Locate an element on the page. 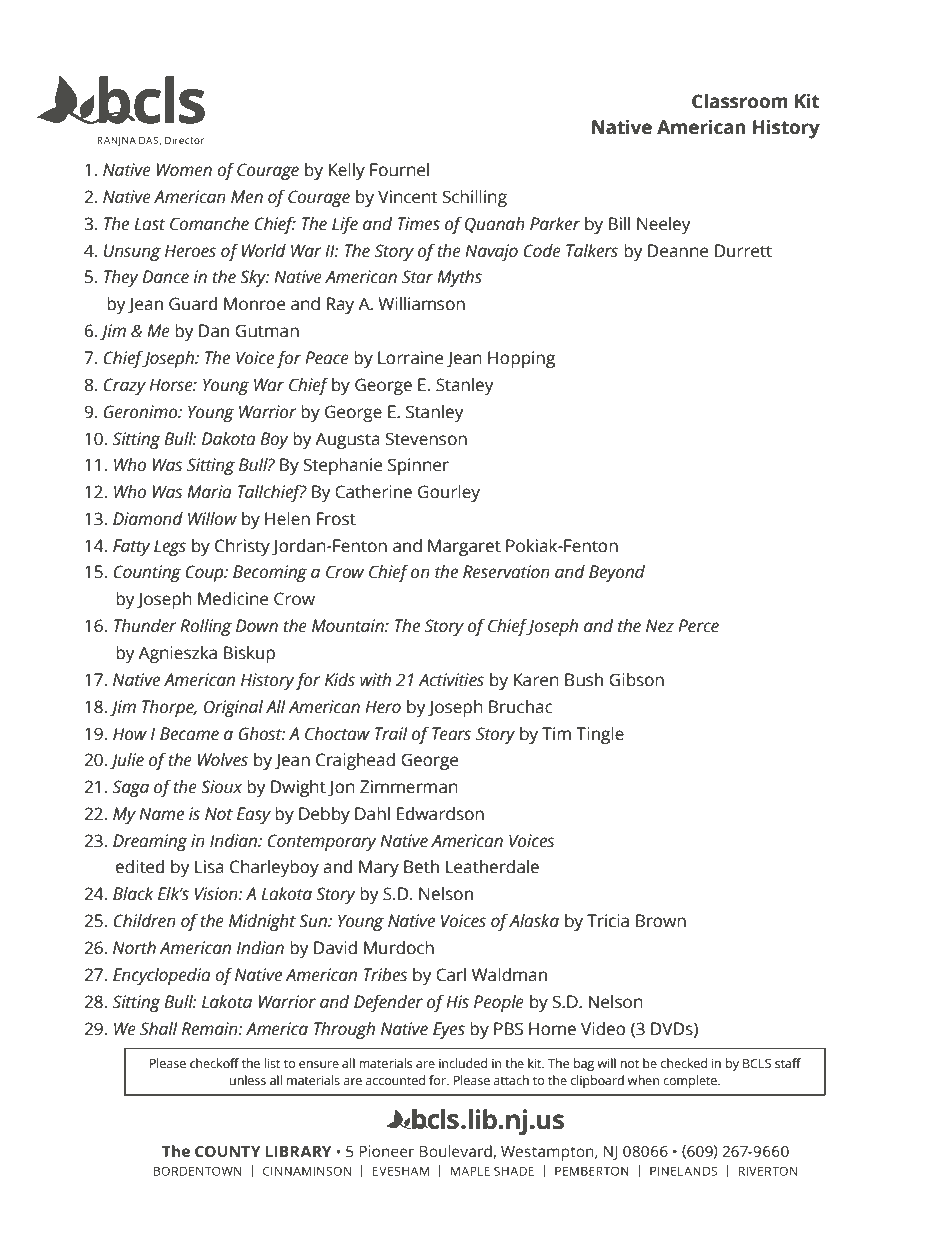  Schilling is located at coordinates (475, 198).
